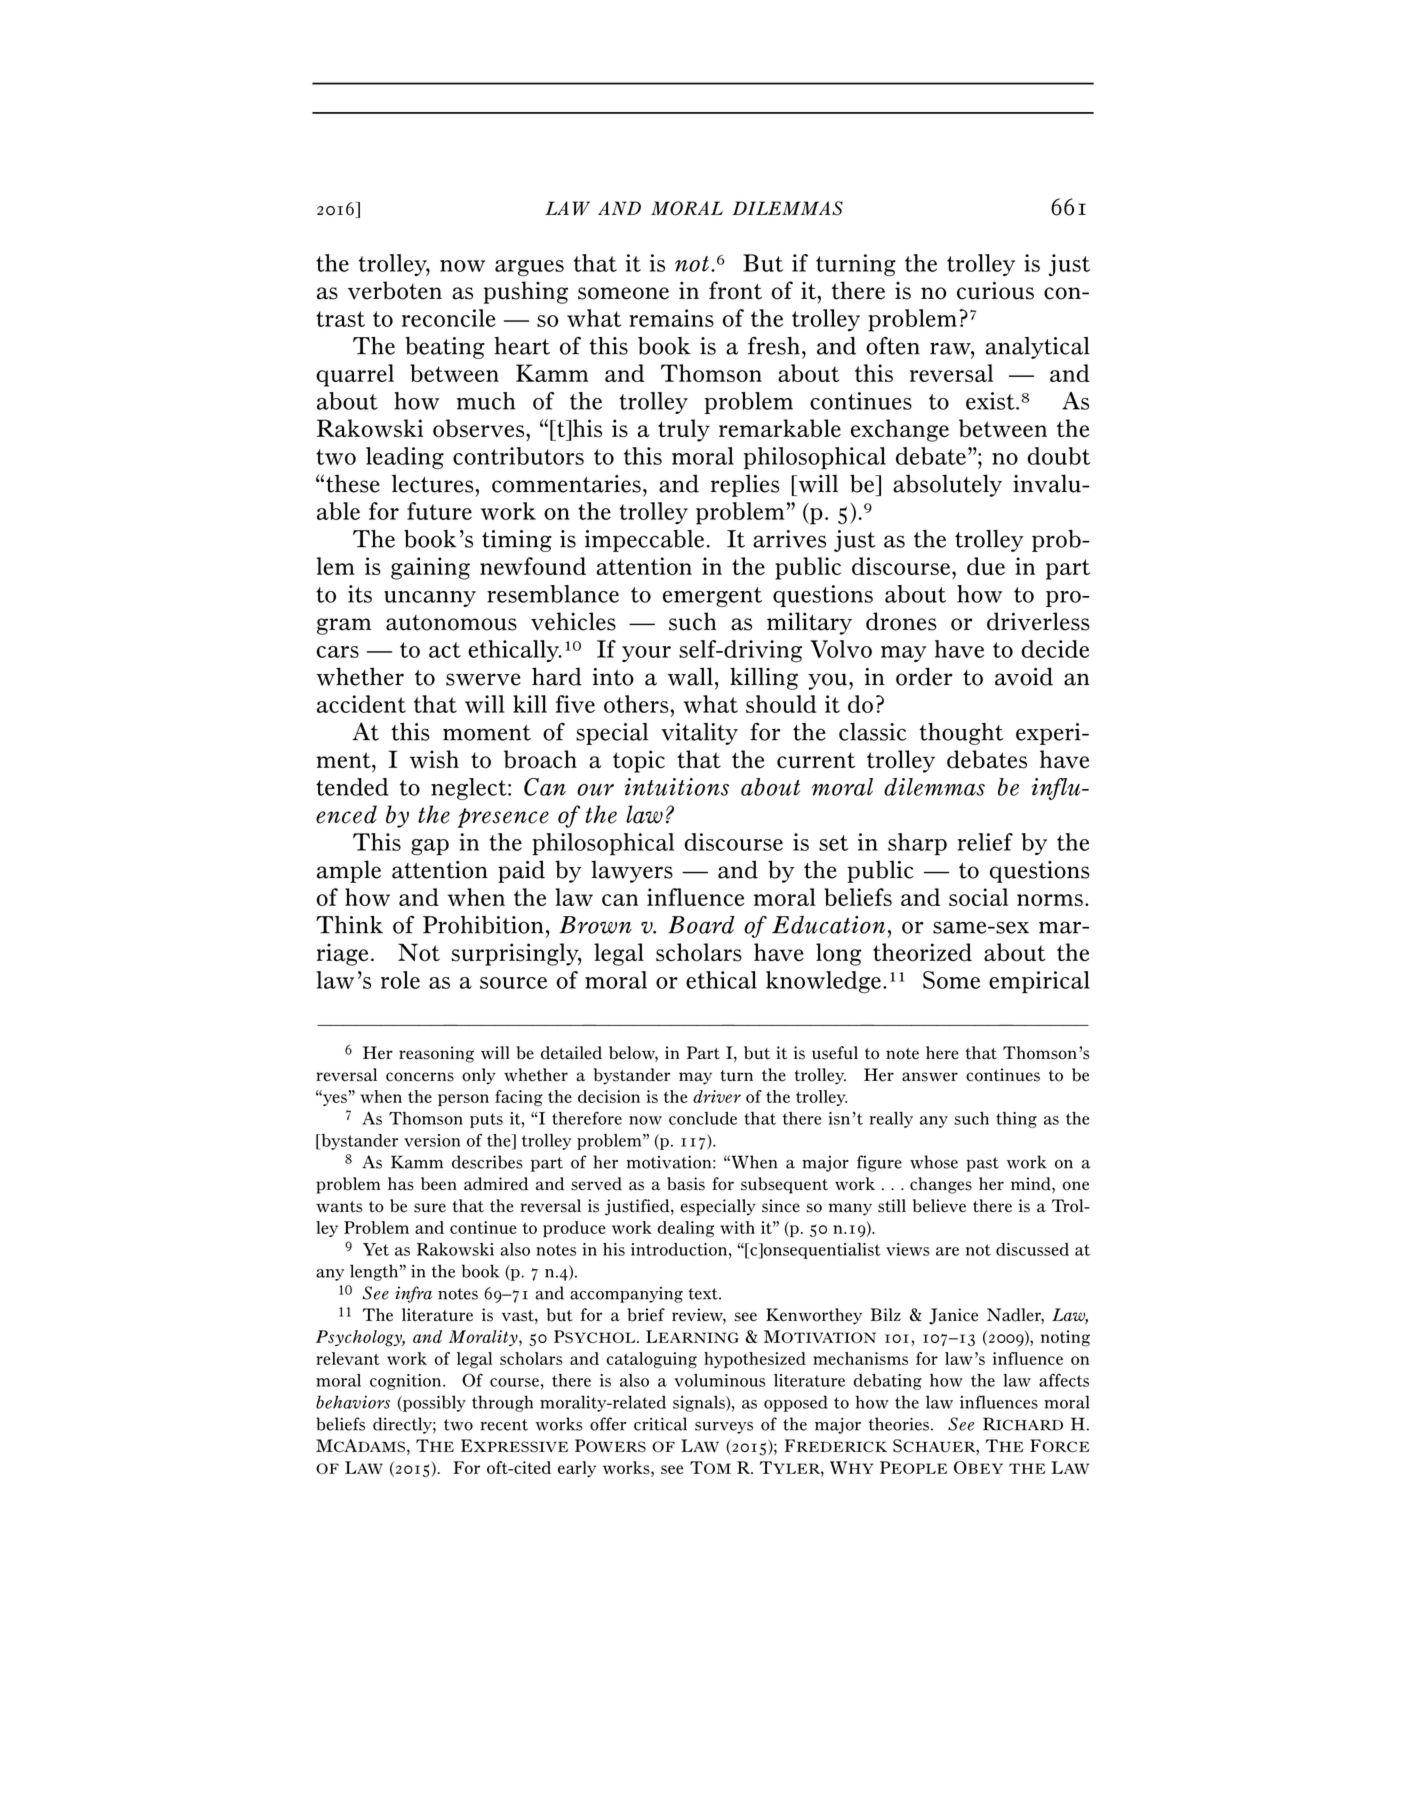 The width and height of the screenshot is (1406, 1820). I want to click on gap, so click(430, 847).
